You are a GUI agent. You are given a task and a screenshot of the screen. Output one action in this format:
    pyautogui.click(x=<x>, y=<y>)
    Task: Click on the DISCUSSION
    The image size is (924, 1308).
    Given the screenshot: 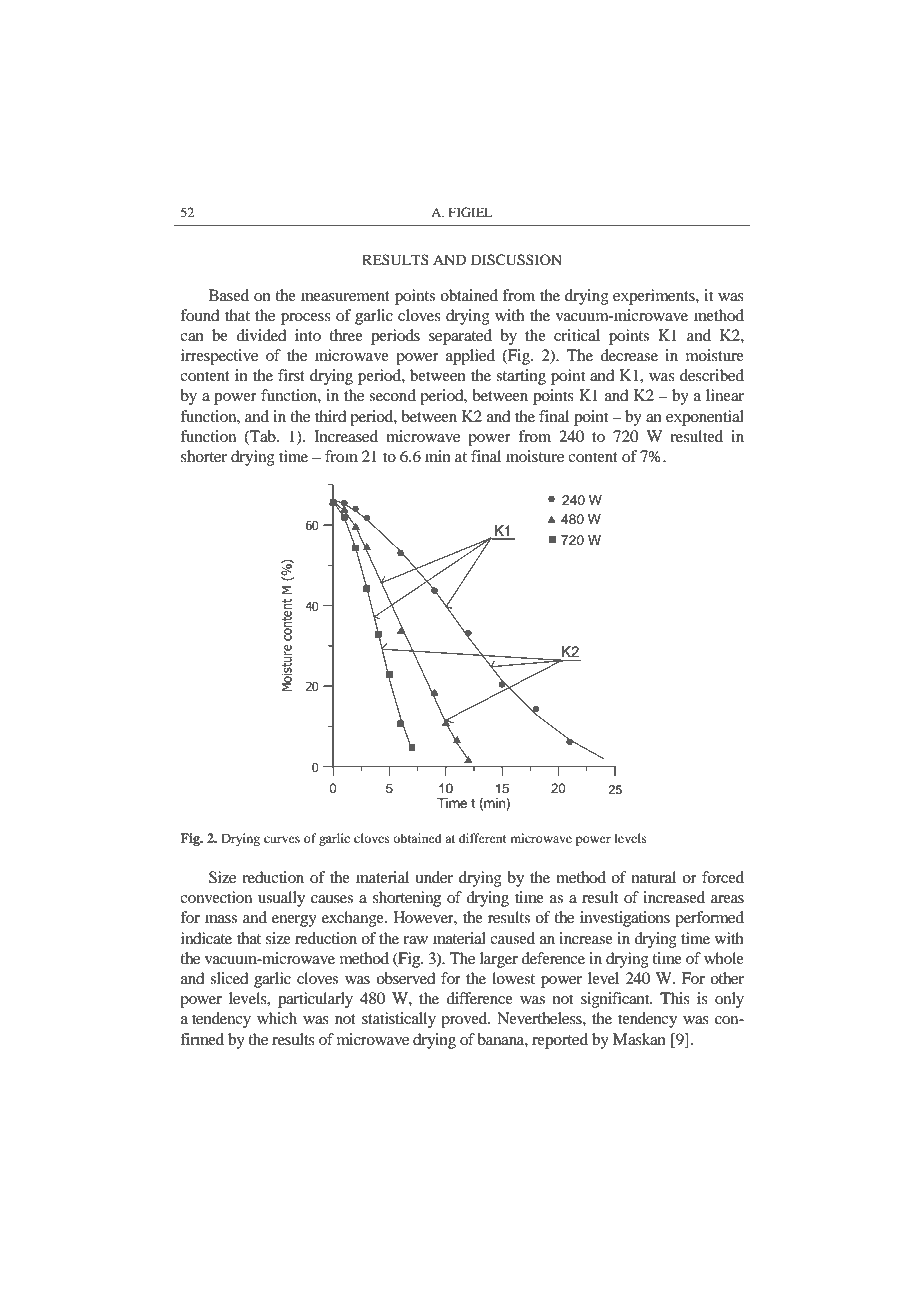 What is the action you would take?
    pyautogui.click(x=516, y=260)
